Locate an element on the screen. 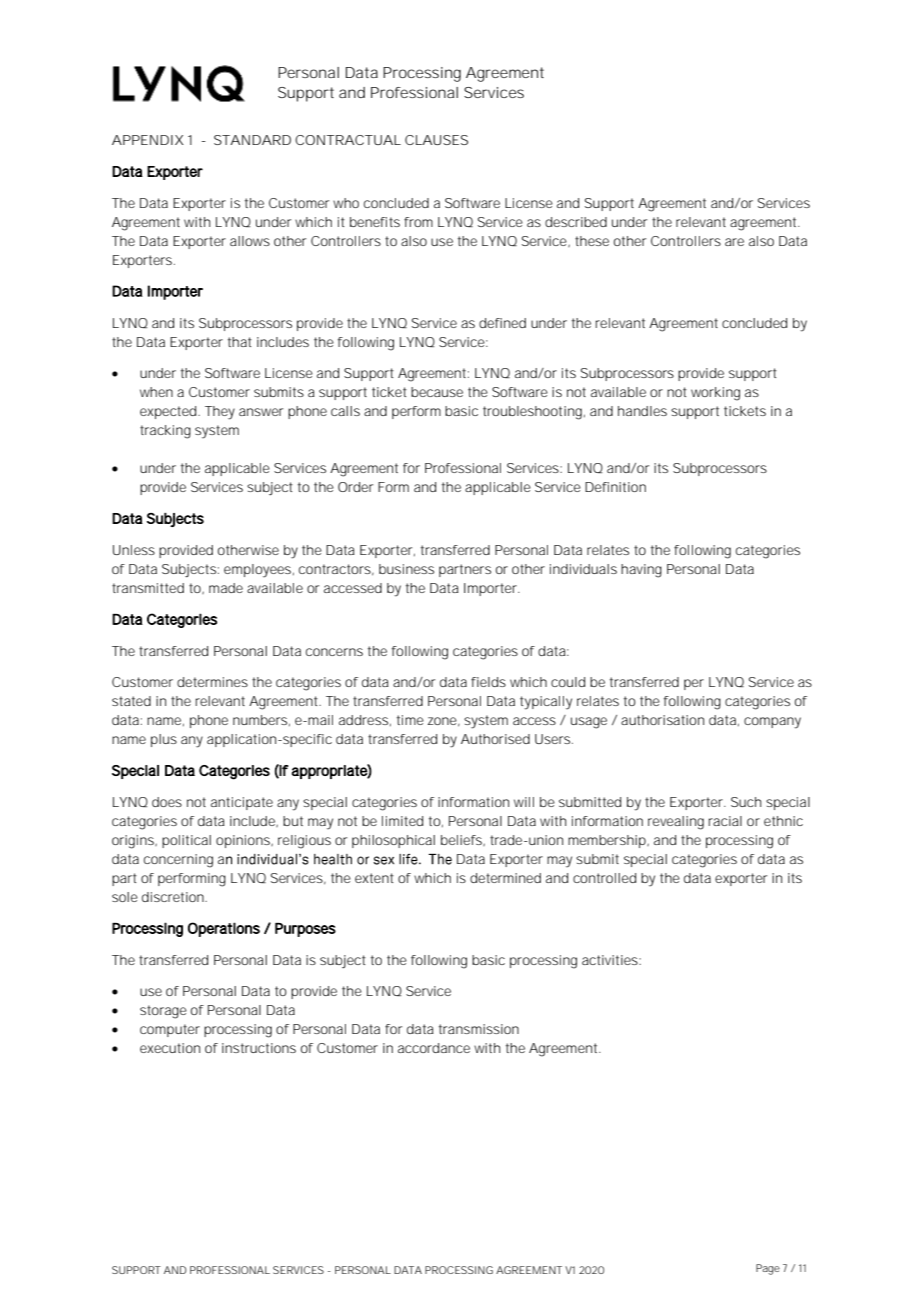  transmission is located at coordinates (479, 1029).
